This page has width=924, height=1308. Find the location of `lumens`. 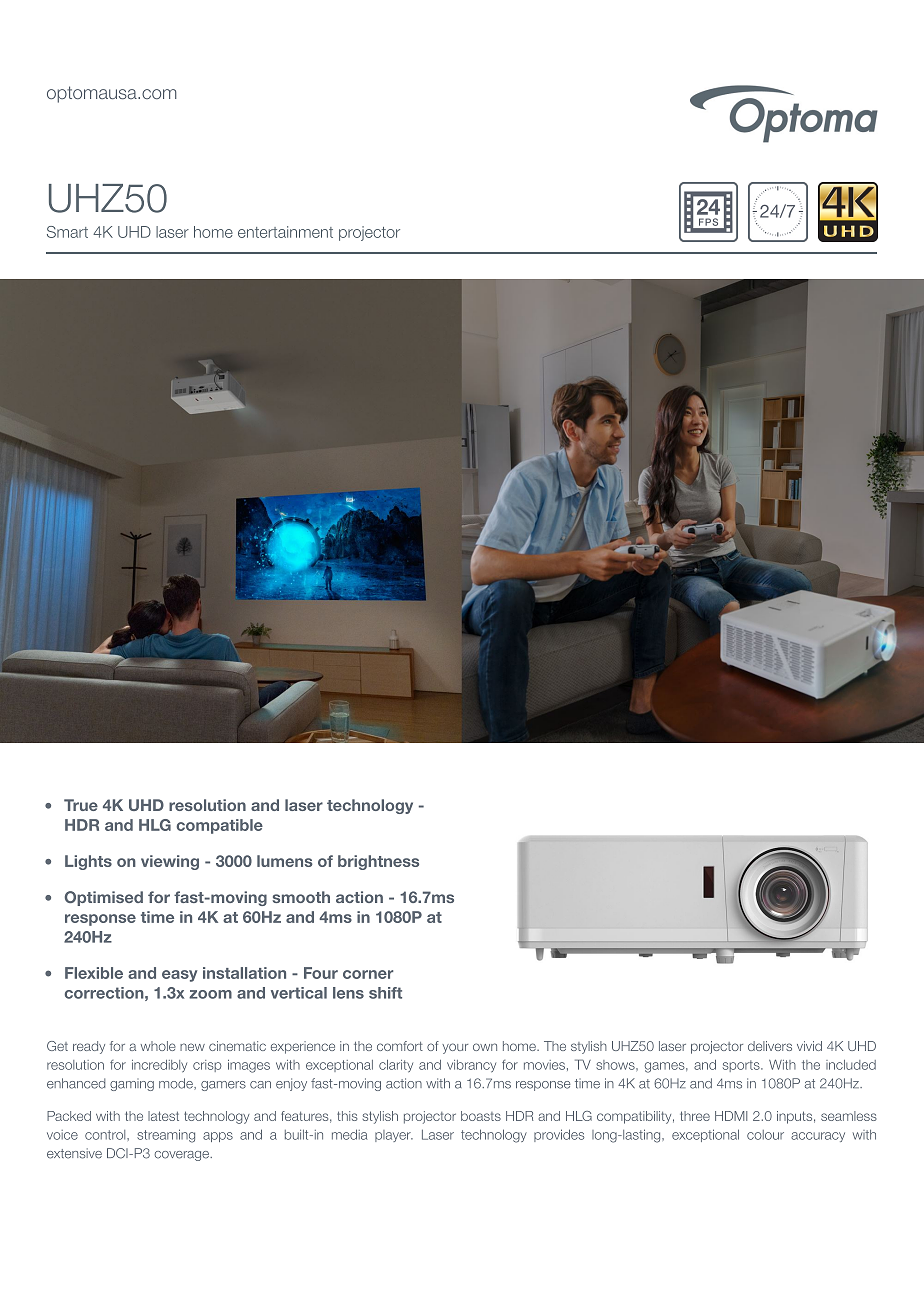

lumens is located at coordinates (285, 861).
